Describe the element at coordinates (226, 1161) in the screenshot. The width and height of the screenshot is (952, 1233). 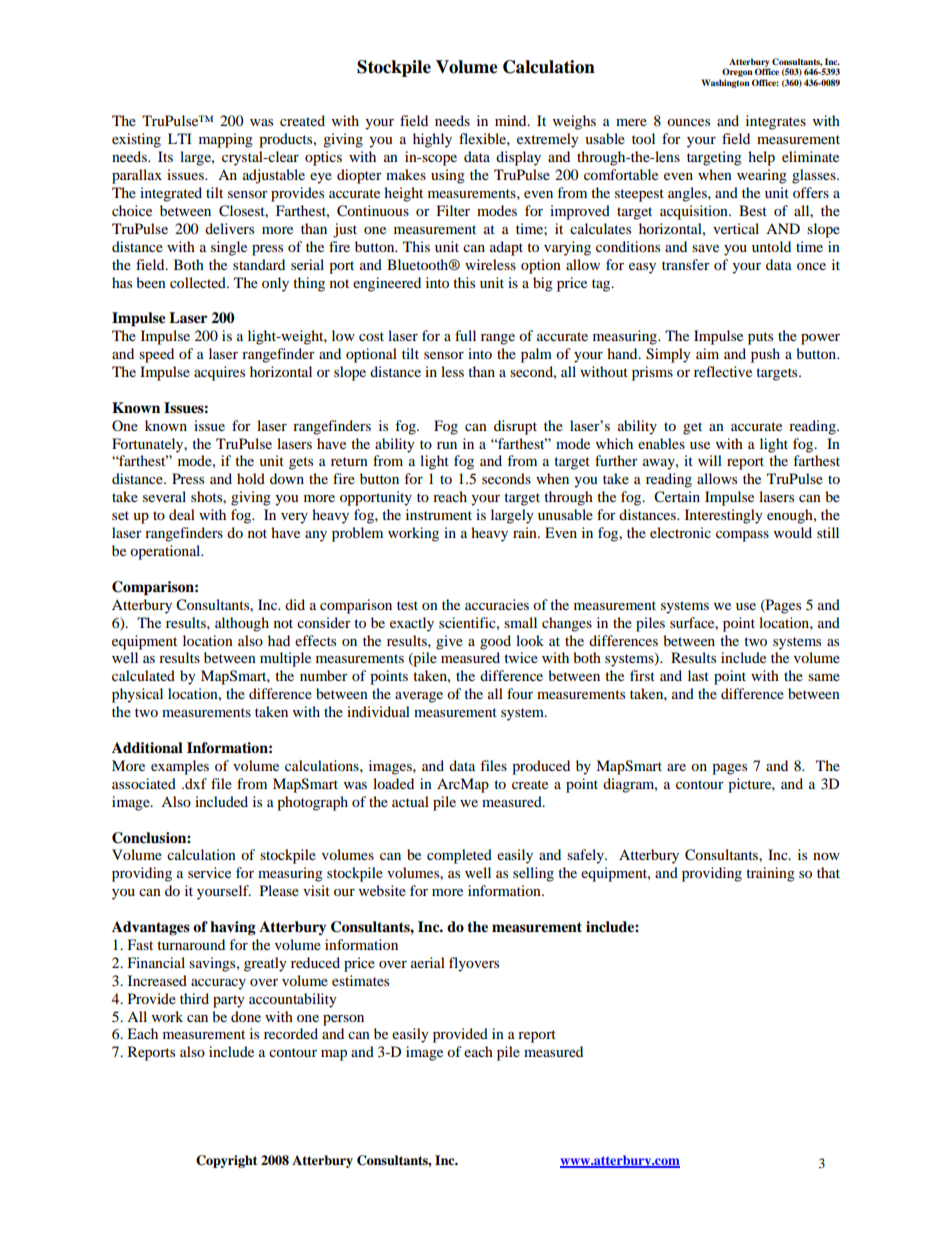
I see `Copyright` at that location.
